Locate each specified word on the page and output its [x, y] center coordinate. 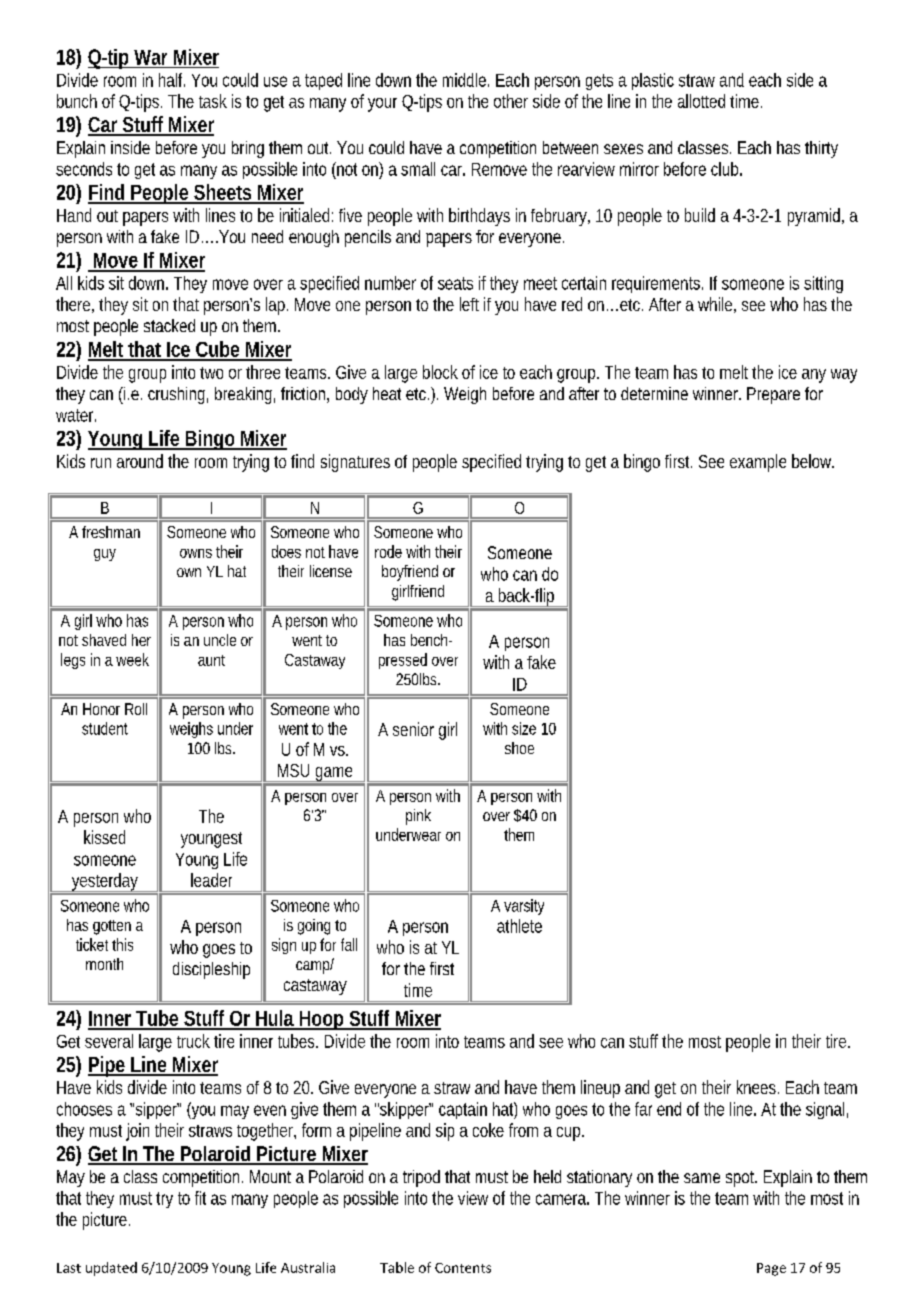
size [524, 728]
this [122, 944]
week [132, 659]
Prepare [773, 395]
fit [200, 1198]
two [211, 373]
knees [758, 1087]
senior [413, 729]
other [511, 101]
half [172, 80]
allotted [701, 101]
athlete [519, 926]
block [440, 372]
